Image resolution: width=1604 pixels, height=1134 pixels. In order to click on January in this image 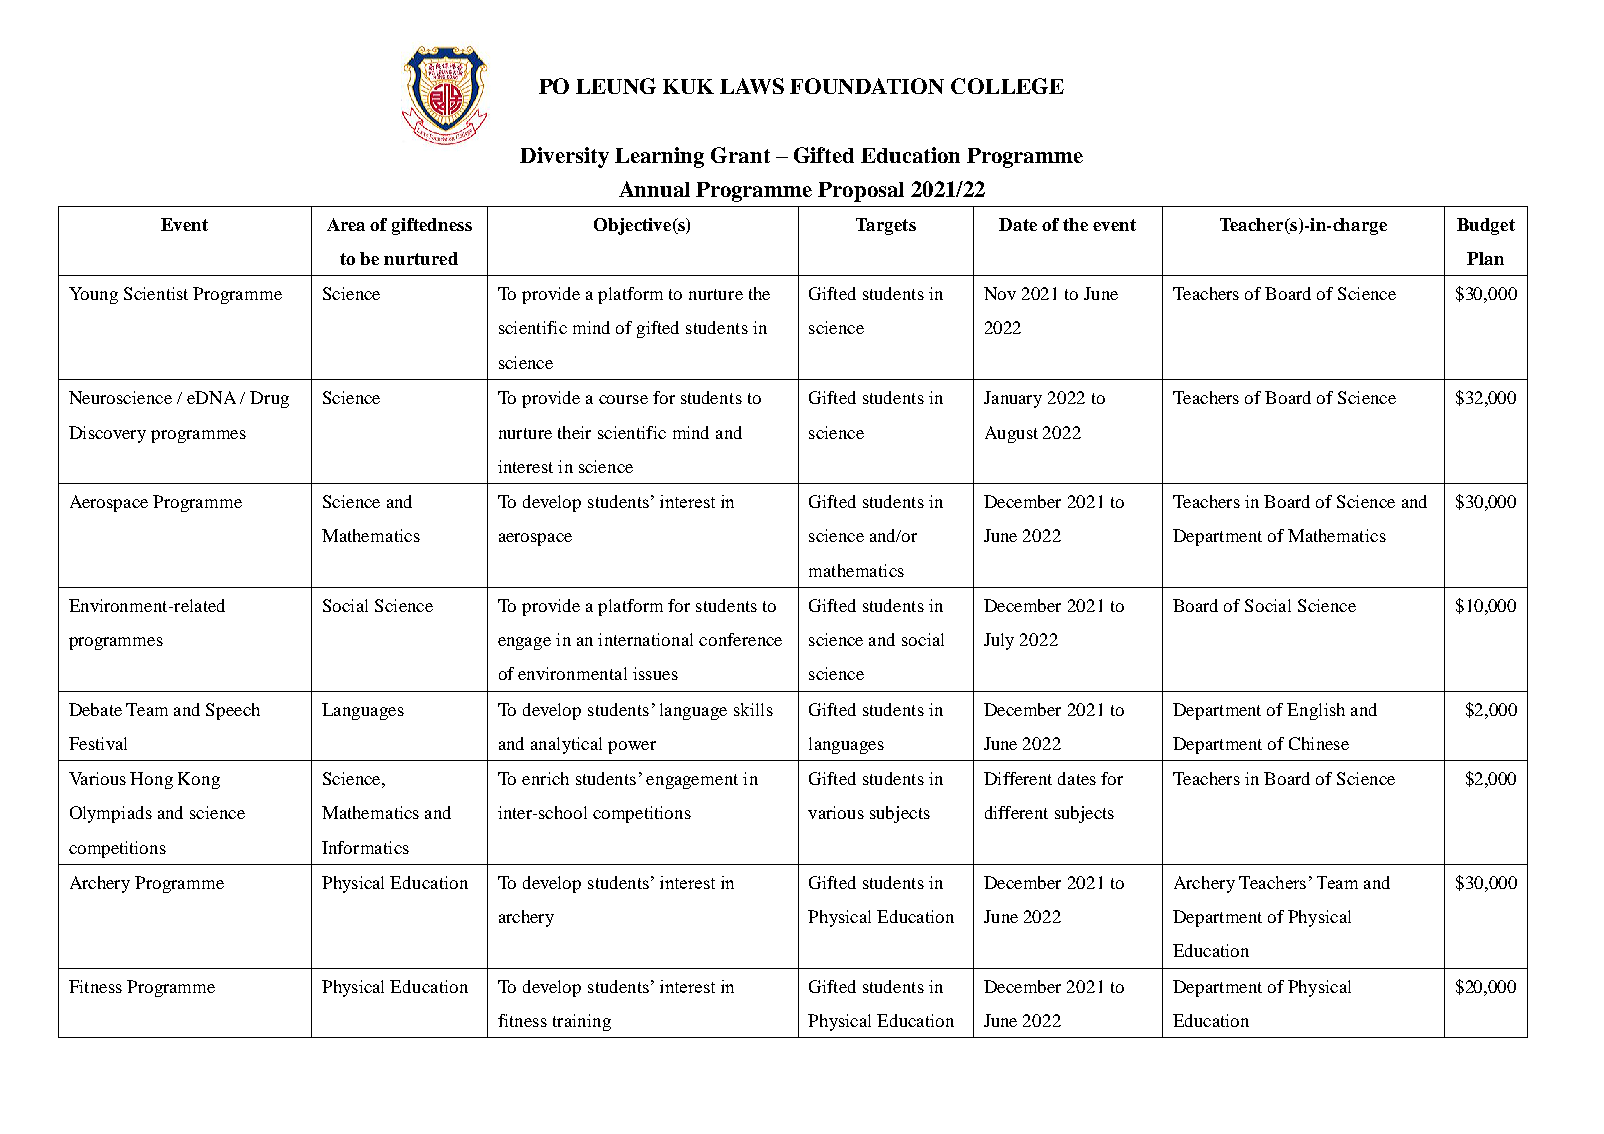, I will do `click(1013, 399)`.
